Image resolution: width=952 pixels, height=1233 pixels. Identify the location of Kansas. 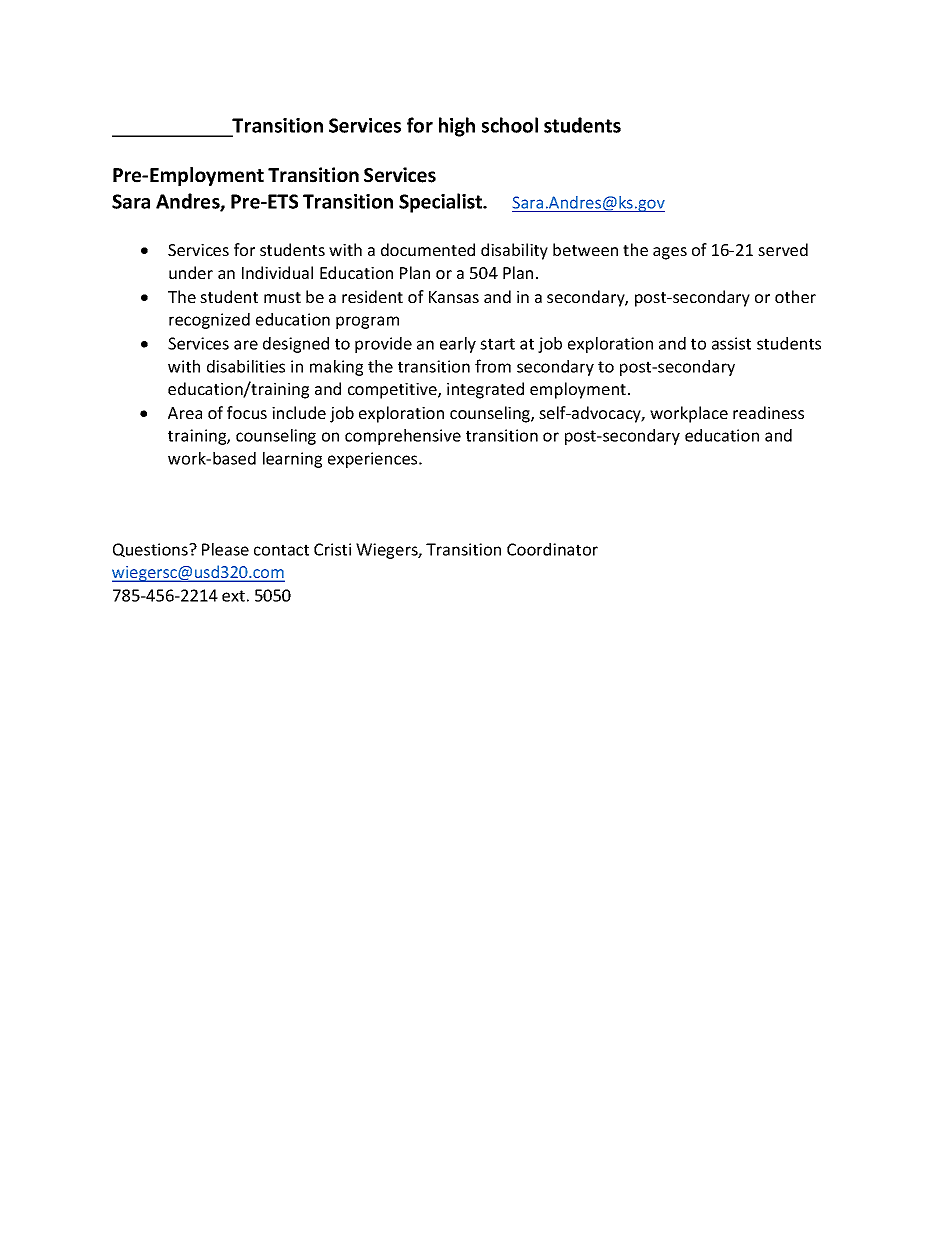
(454, 297).
